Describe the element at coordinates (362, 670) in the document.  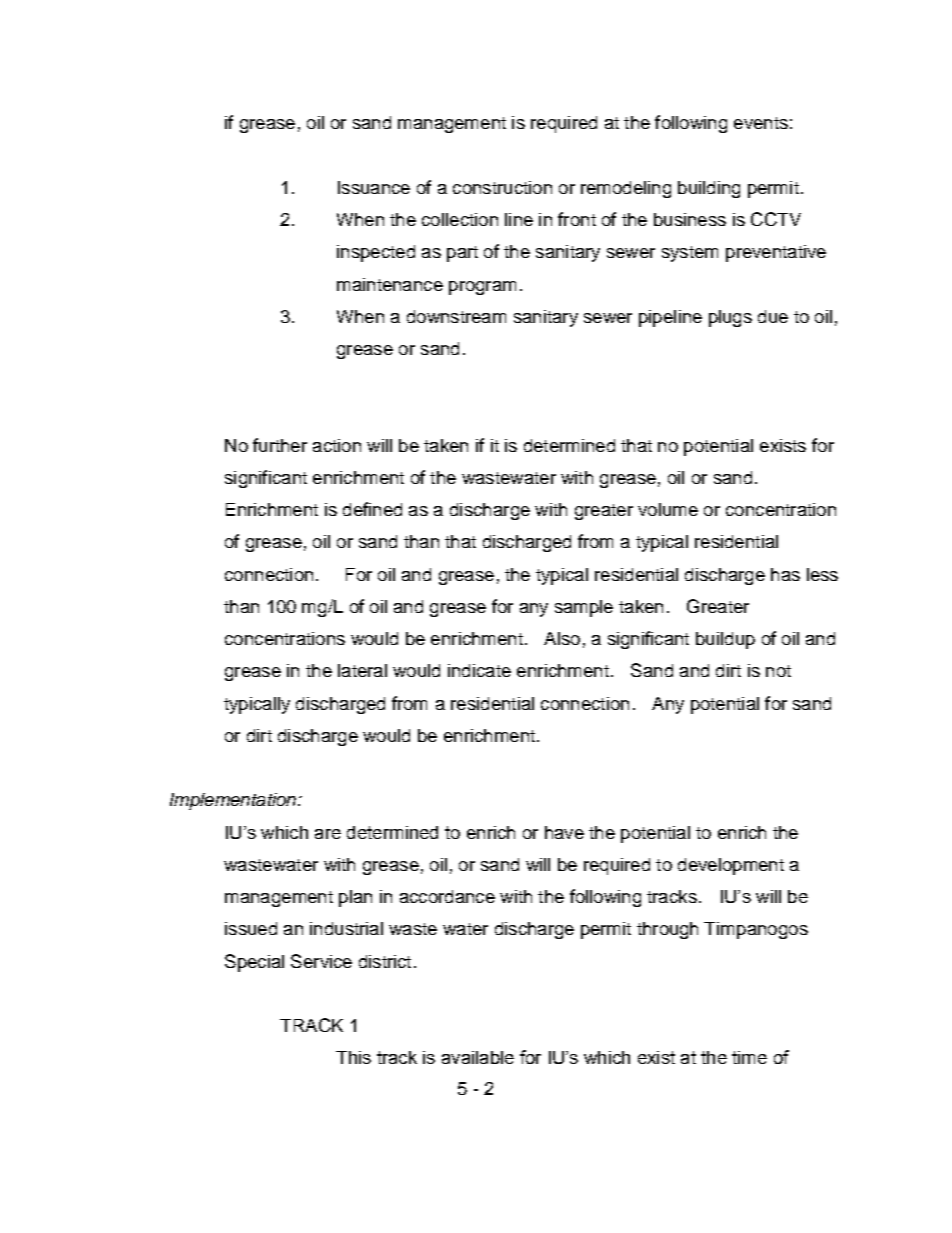
I see `lateral` at that location.
